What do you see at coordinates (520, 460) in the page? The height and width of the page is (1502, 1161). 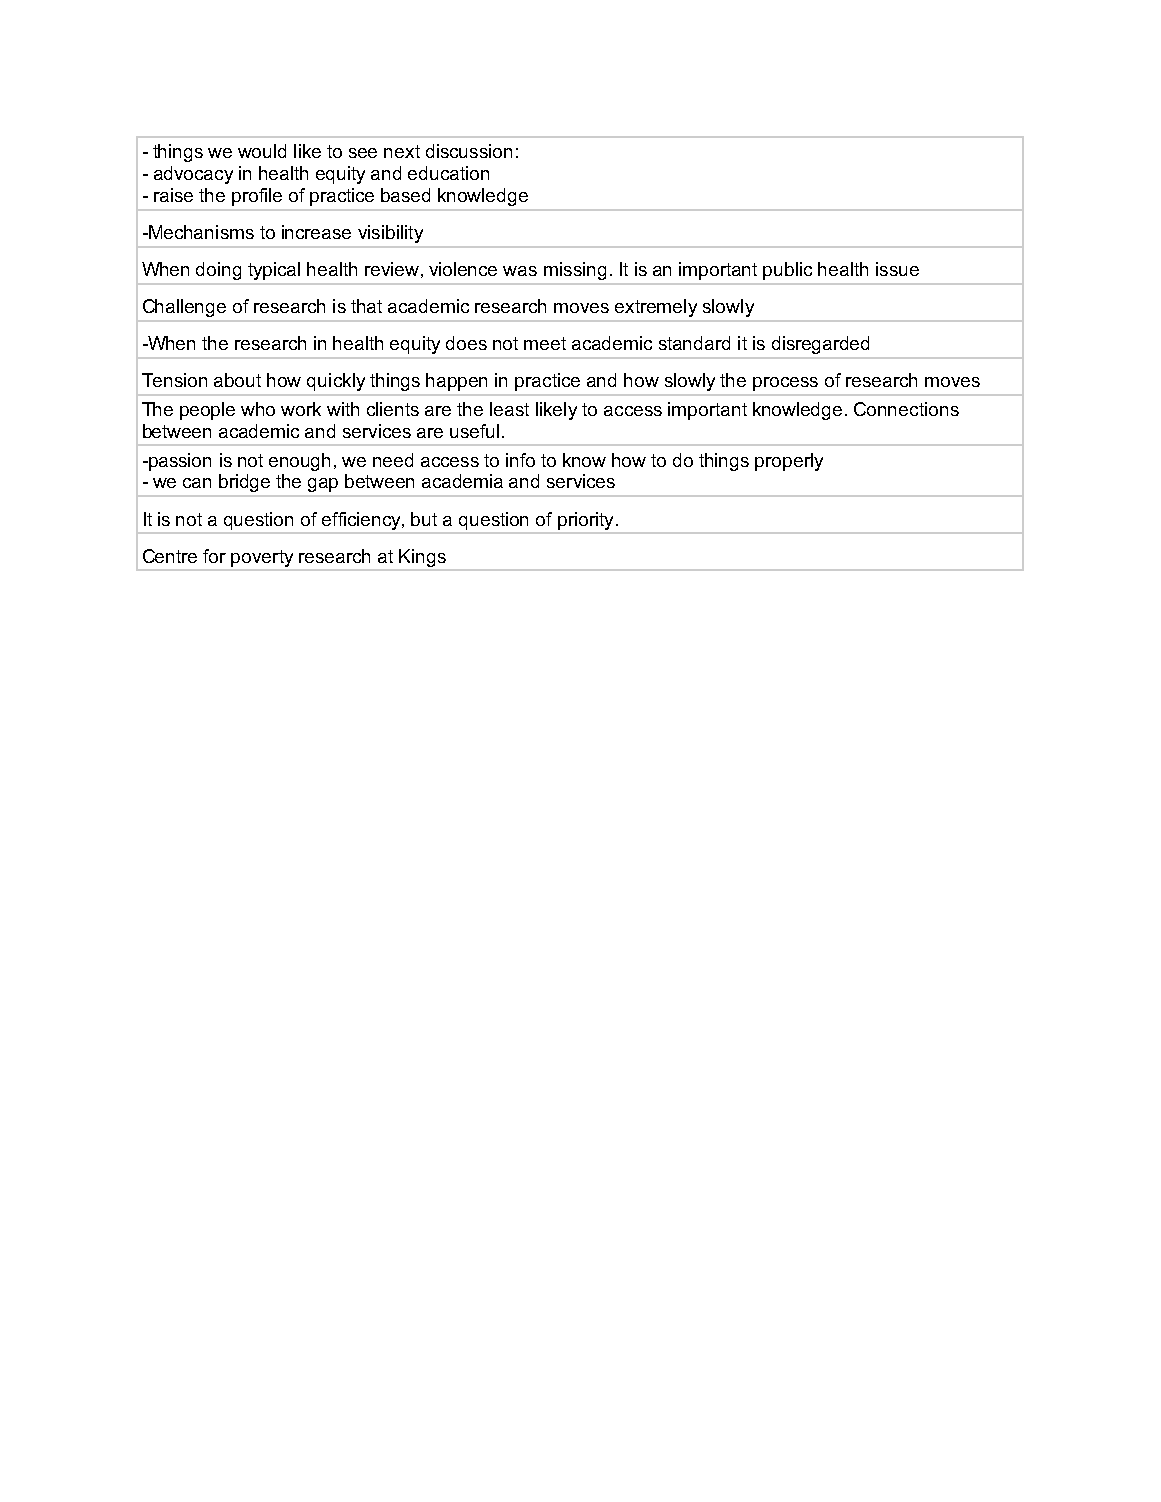 I see `info` at bounding box center [520, 460].
